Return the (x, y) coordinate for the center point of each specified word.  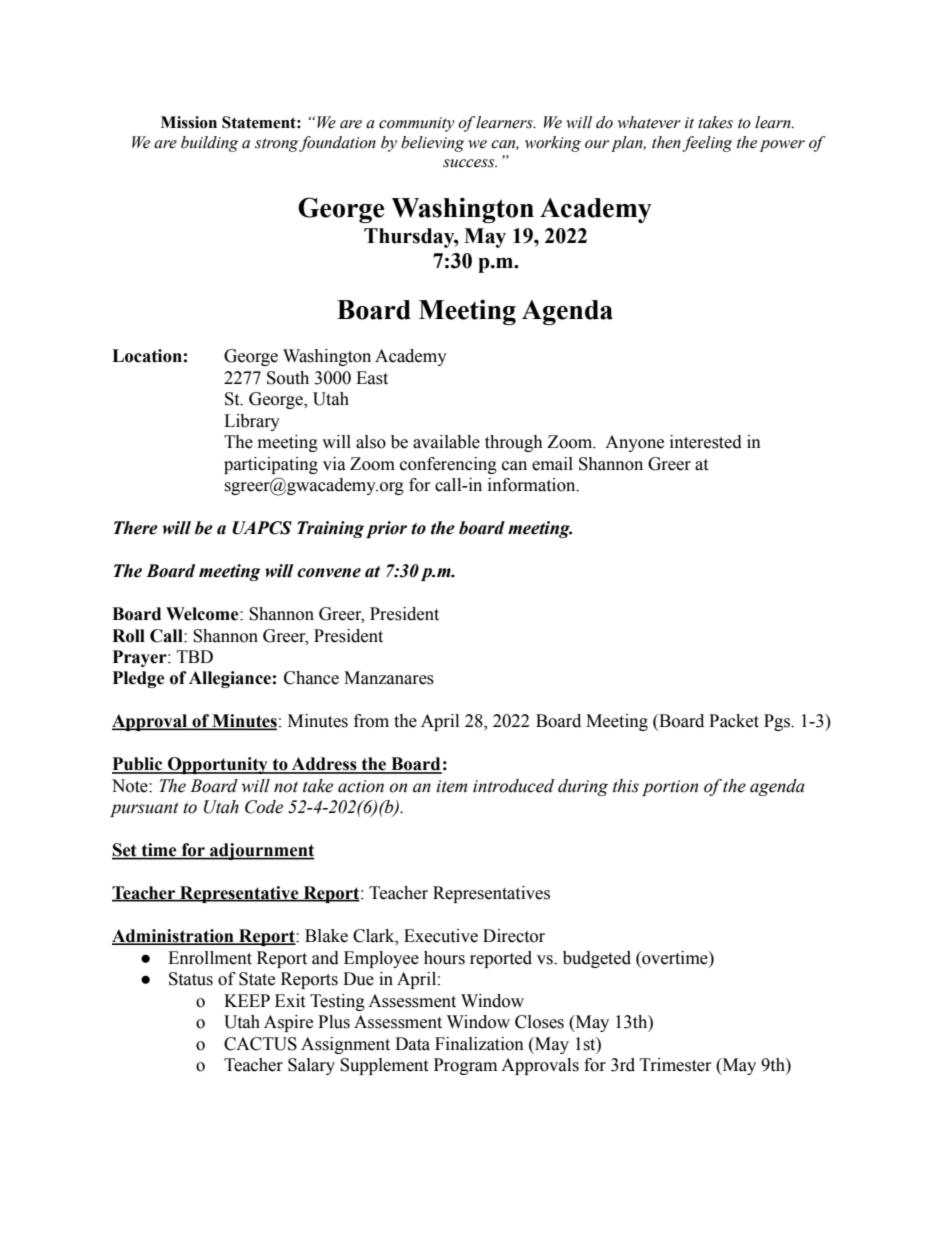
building (209, 144)
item (451, 786)
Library (252, 422)
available (446, 442)
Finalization (479, 1044)
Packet (734, 721)
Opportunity (218, 765)
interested (706, 442)
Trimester (676, 1065)
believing (432, 144)
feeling (707, 144)
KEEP (247, 1000)
